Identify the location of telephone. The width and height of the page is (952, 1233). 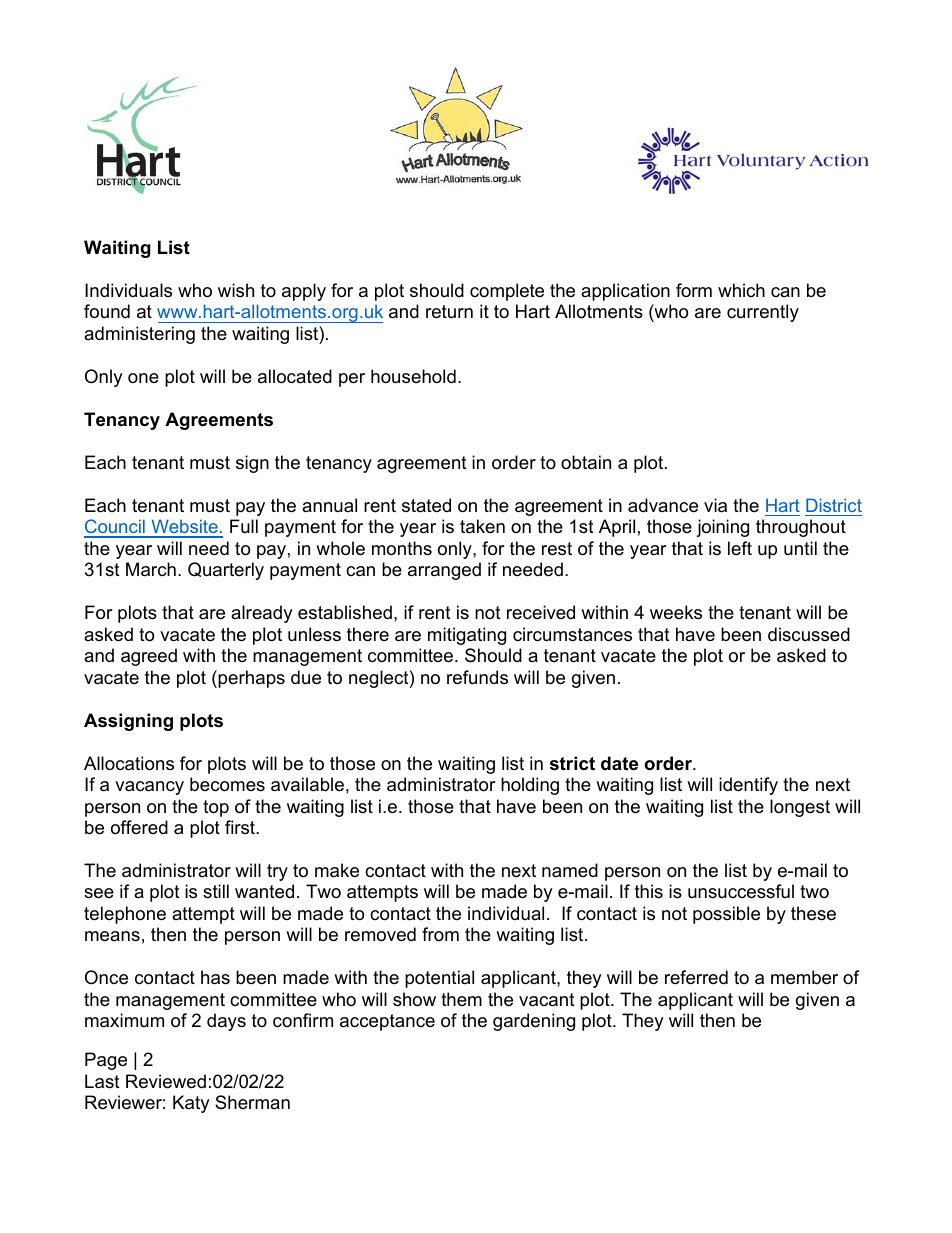
(125, 915).
